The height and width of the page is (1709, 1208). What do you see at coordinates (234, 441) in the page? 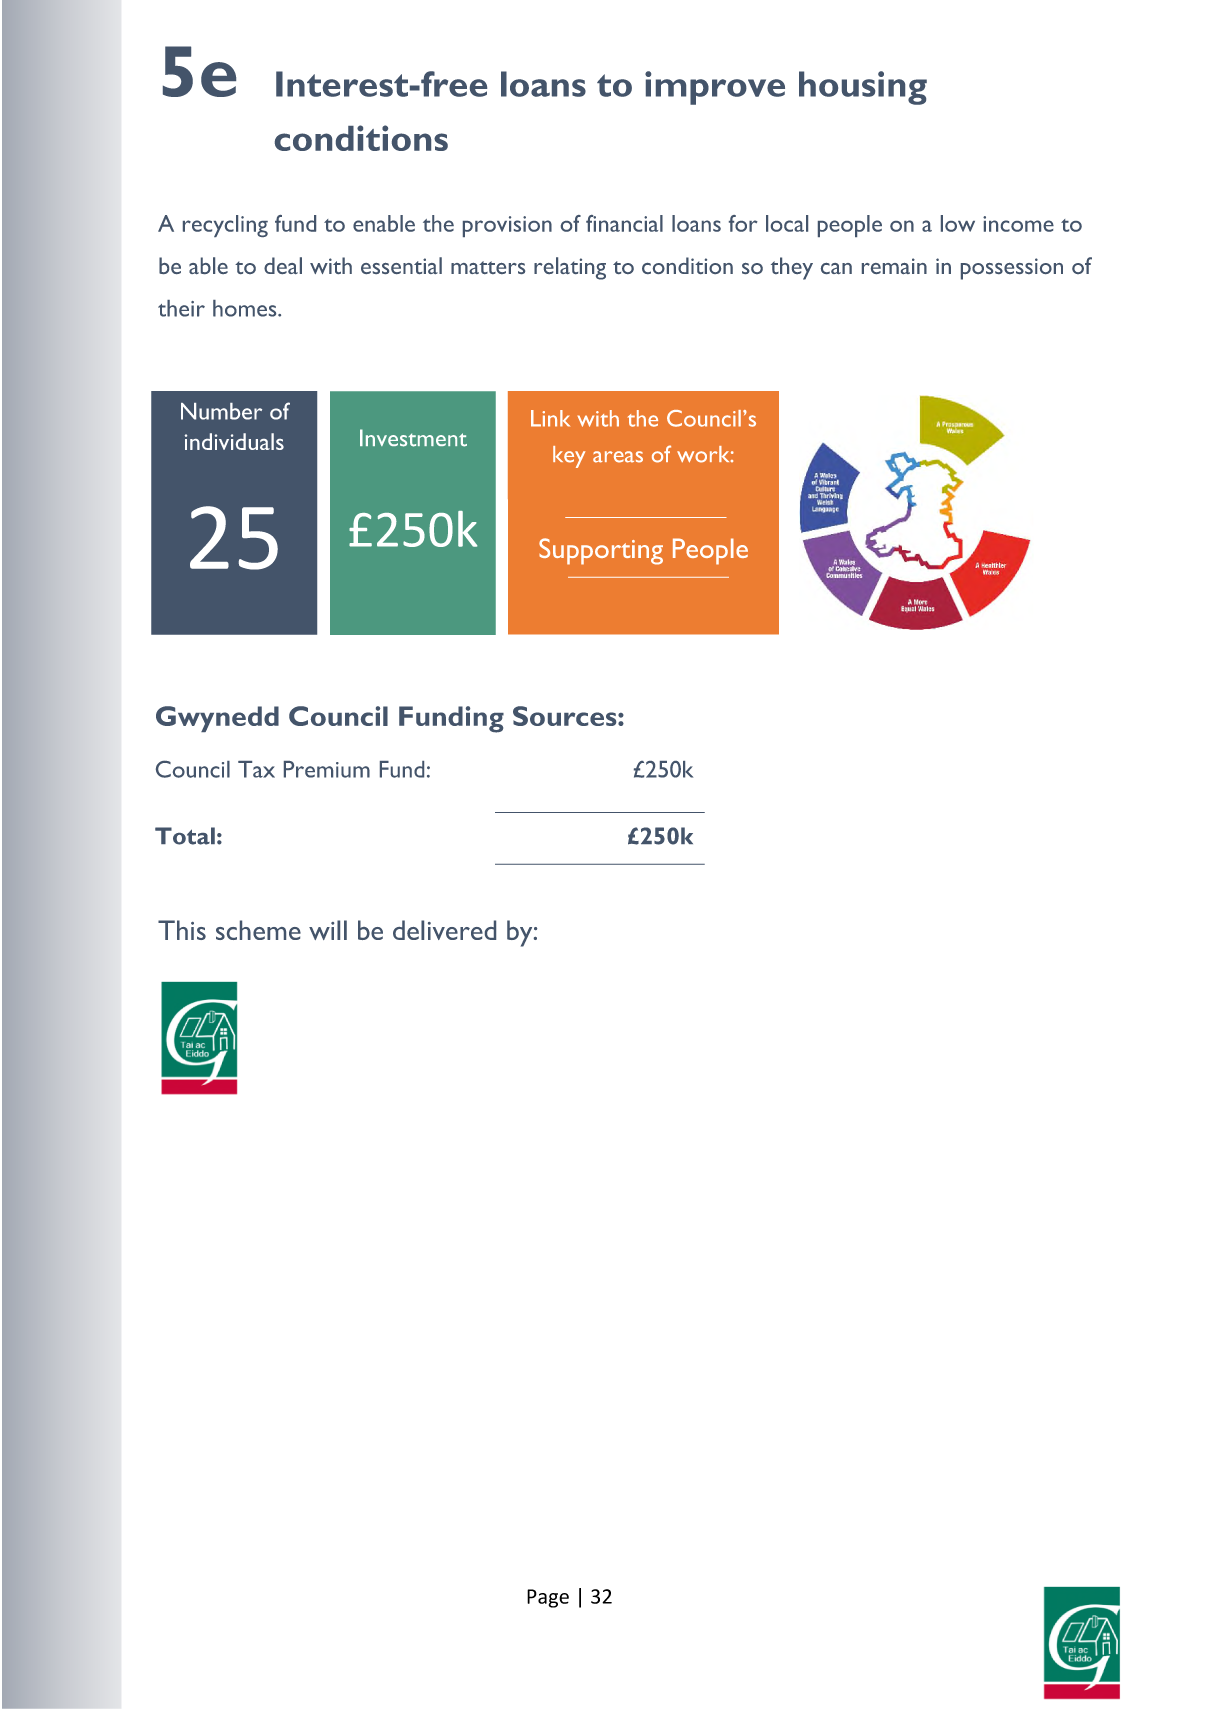
I see `individuals` at bounding box center [234, 441].
